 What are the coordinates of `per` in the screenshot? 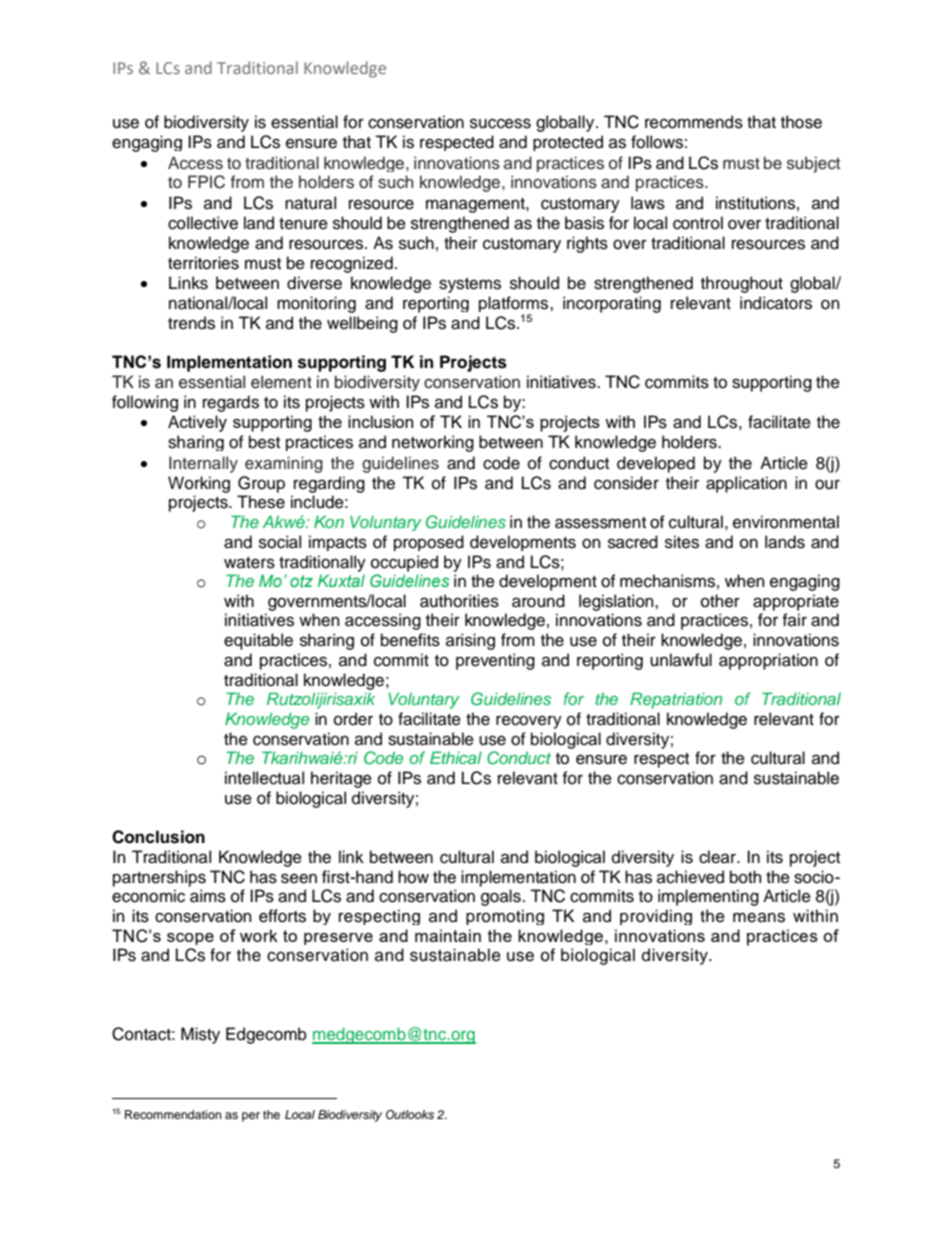 It's located at (251, 1117).
